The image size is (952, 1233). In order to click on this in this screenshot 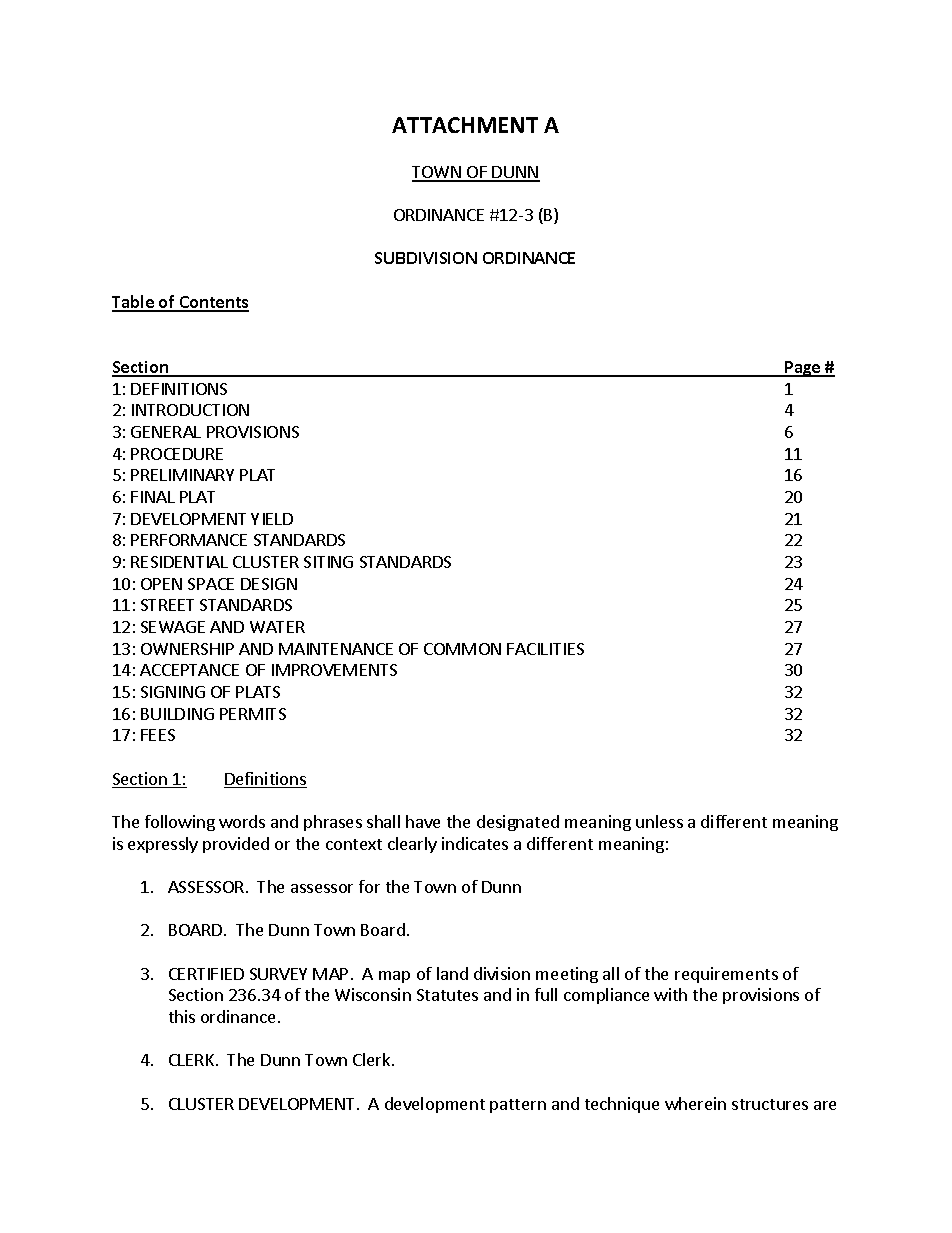, I will do `click(182, 1016)`.
